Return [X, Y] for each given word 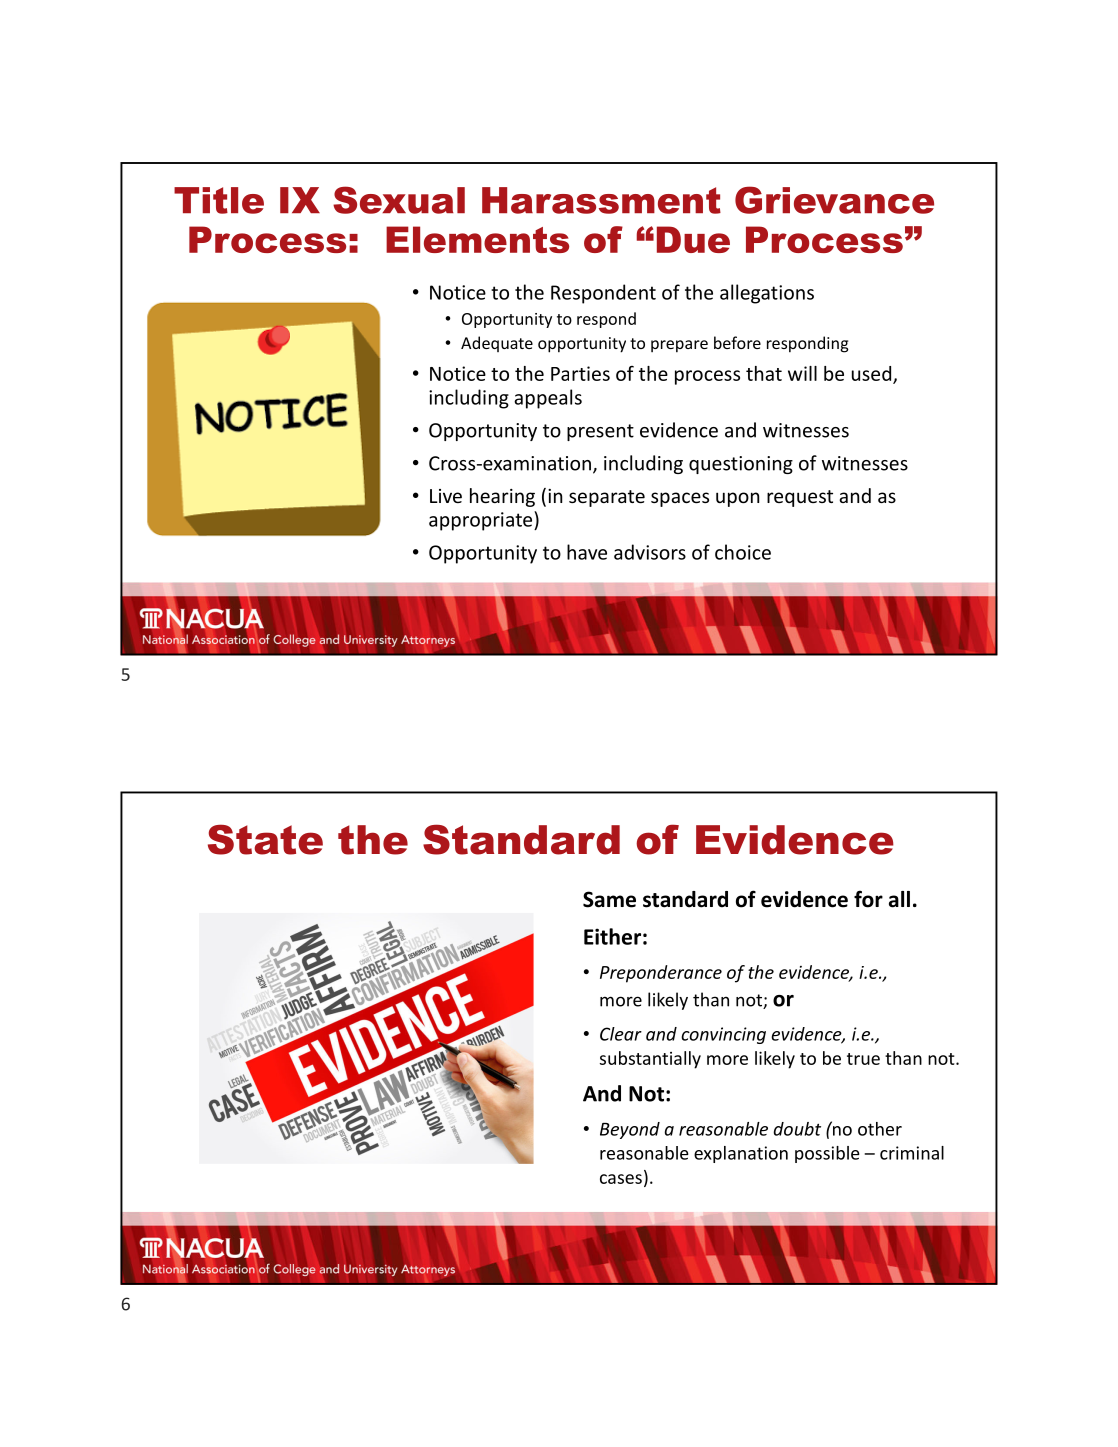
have [587, 552]
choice [743, 552]
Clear [621, 1034]
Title [219, 200]
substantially [650, 1060]
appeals [548, 399]
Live [446, 496]
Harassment [601, 200]
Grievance [834, 200]
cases [621, 1179]
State [265, 839]
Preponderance [661, 974]
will [802, 373]
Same [609, 899]
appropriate [482, 521]
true [863, 1059]
